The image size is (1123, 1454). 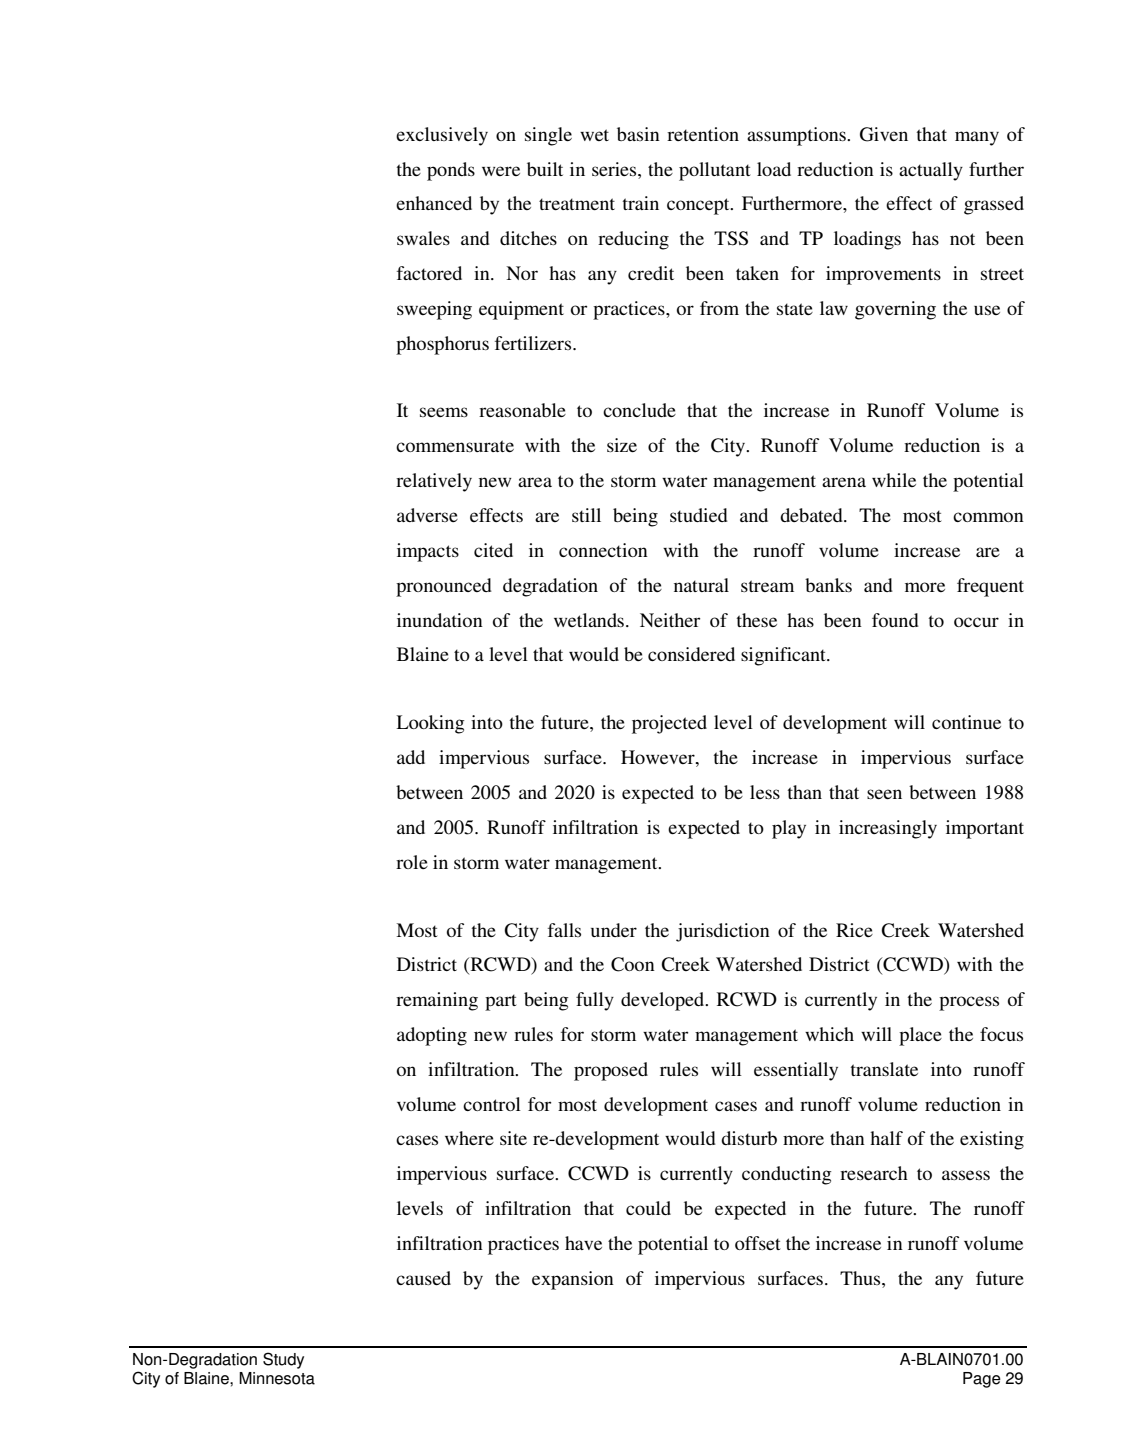 What do you see at coordinates (854, 930) in the screenshot?
I see `Rice` at bounding box center [854, 930].
